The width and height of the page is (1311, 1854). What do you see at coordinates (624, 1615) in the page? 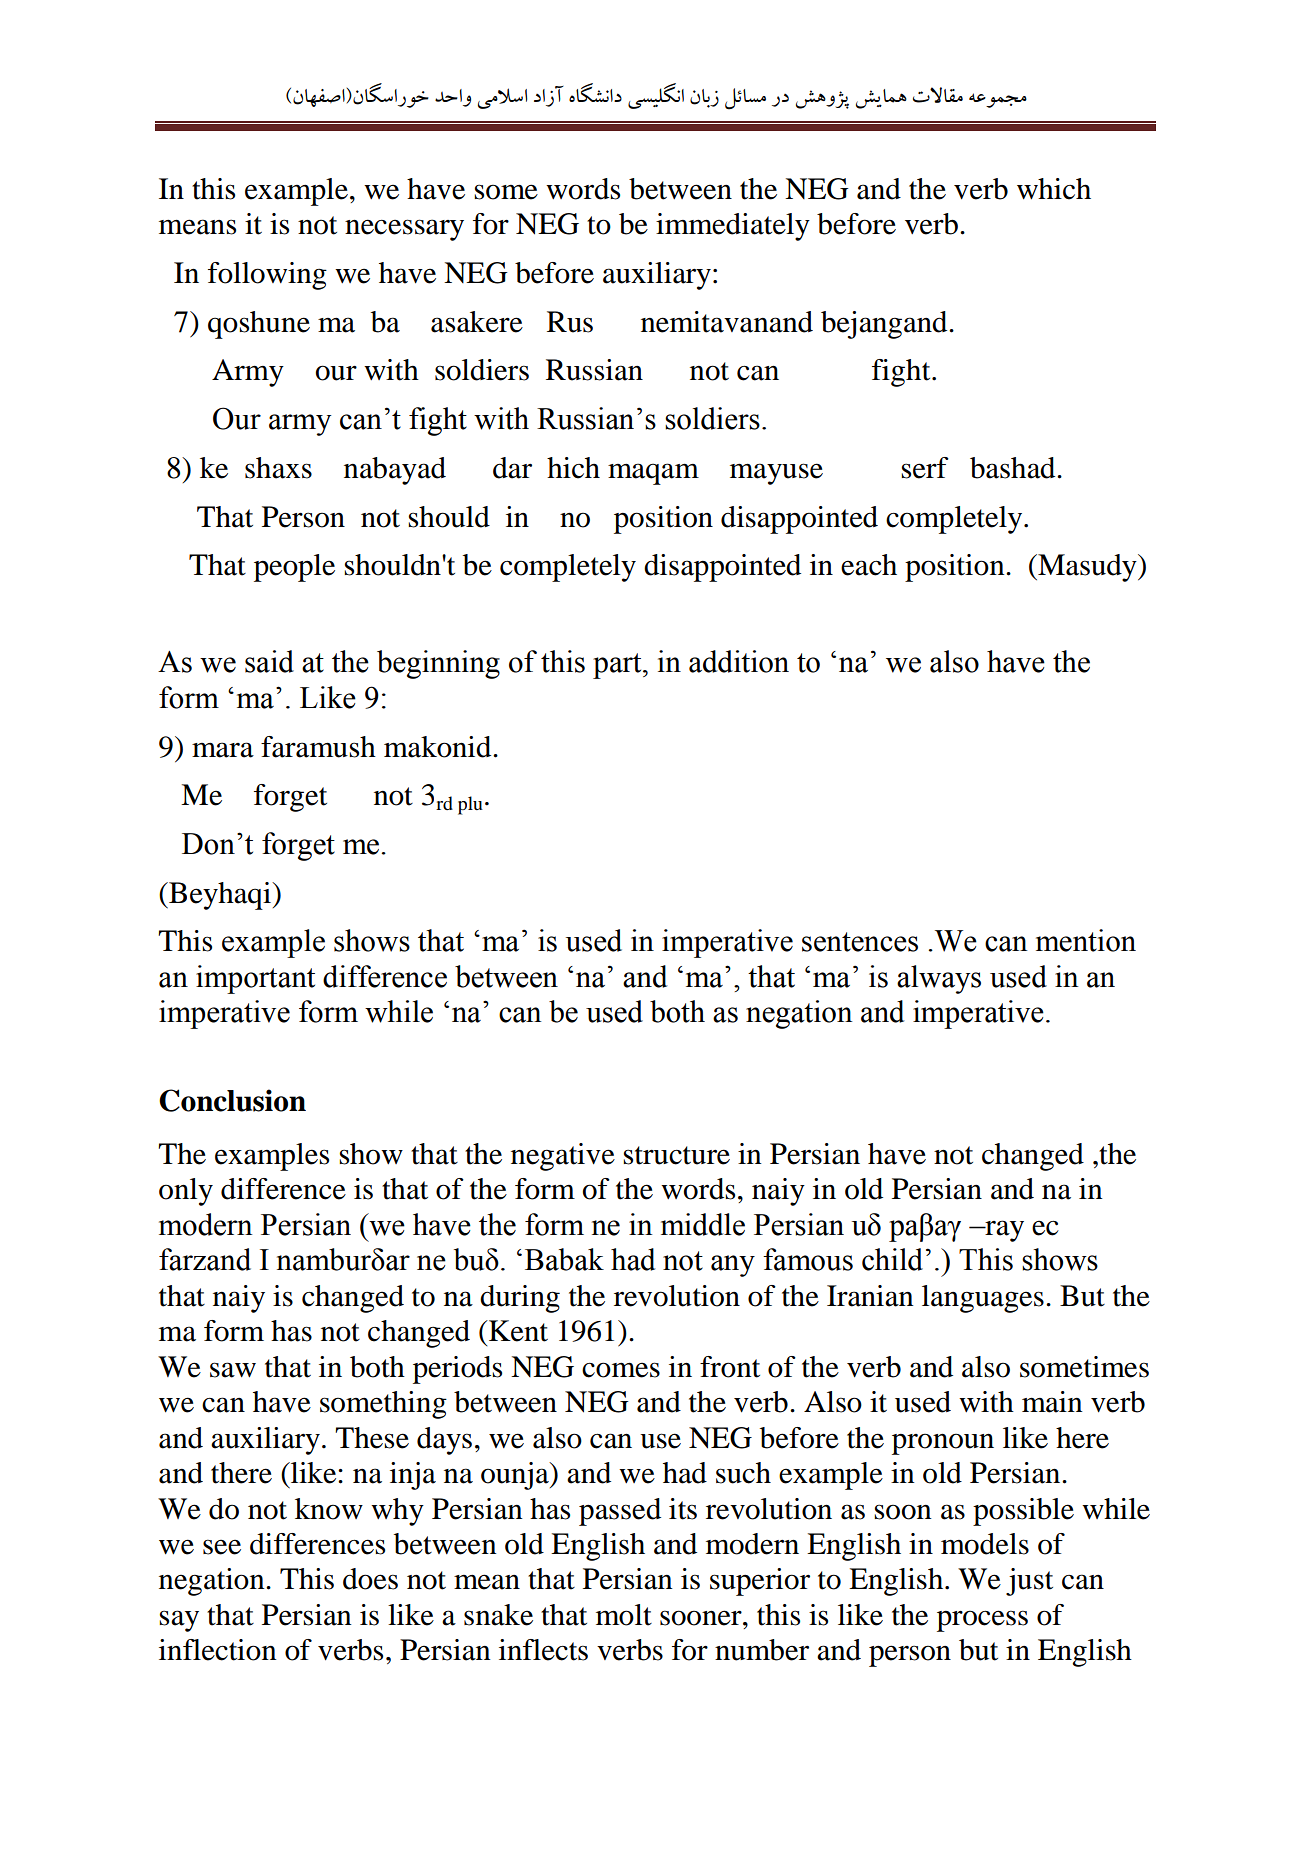
I see `molt` at bounding box center [624, 1615].
